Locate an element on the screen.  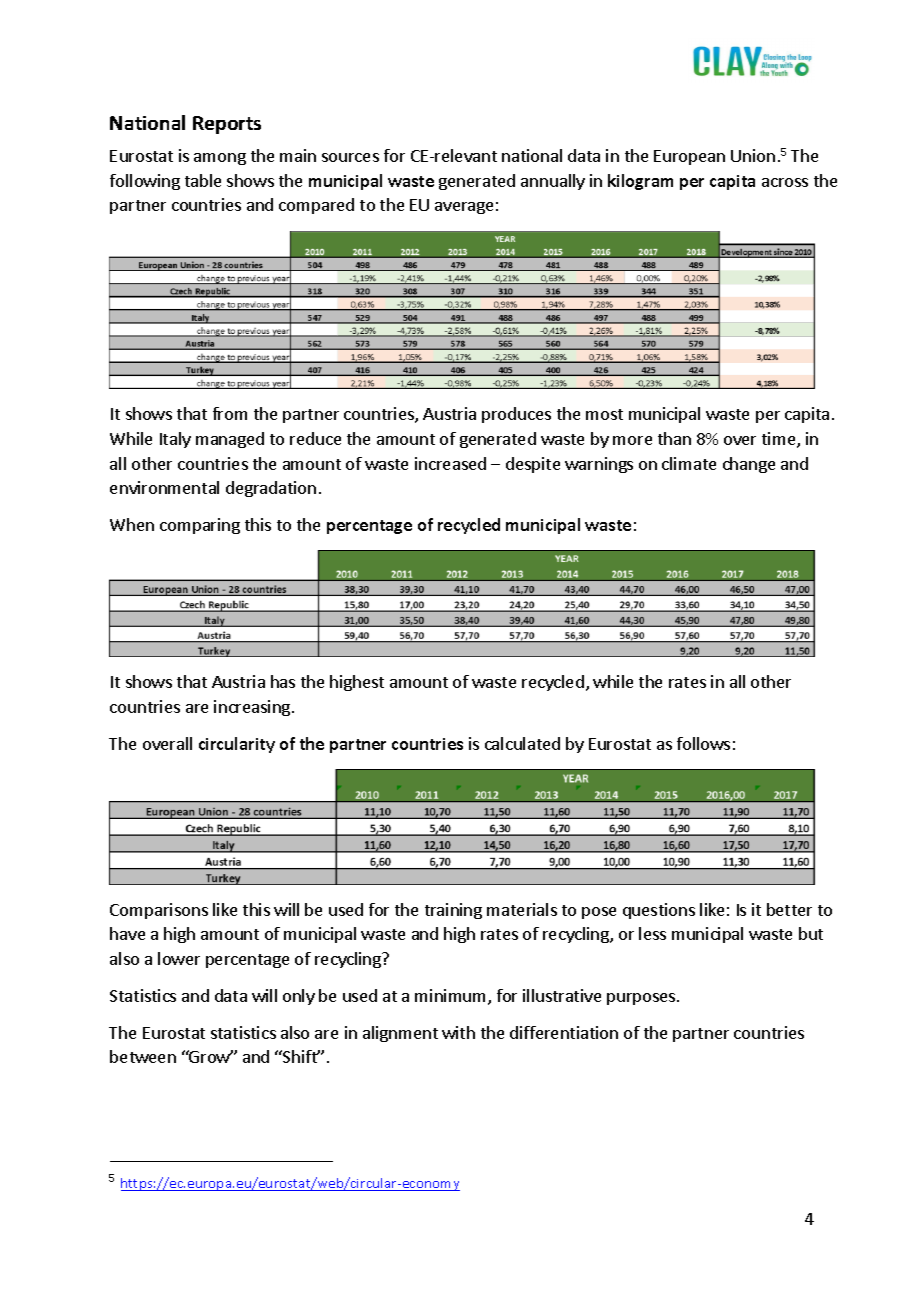
calculated is located at coordinates (522, 743).
